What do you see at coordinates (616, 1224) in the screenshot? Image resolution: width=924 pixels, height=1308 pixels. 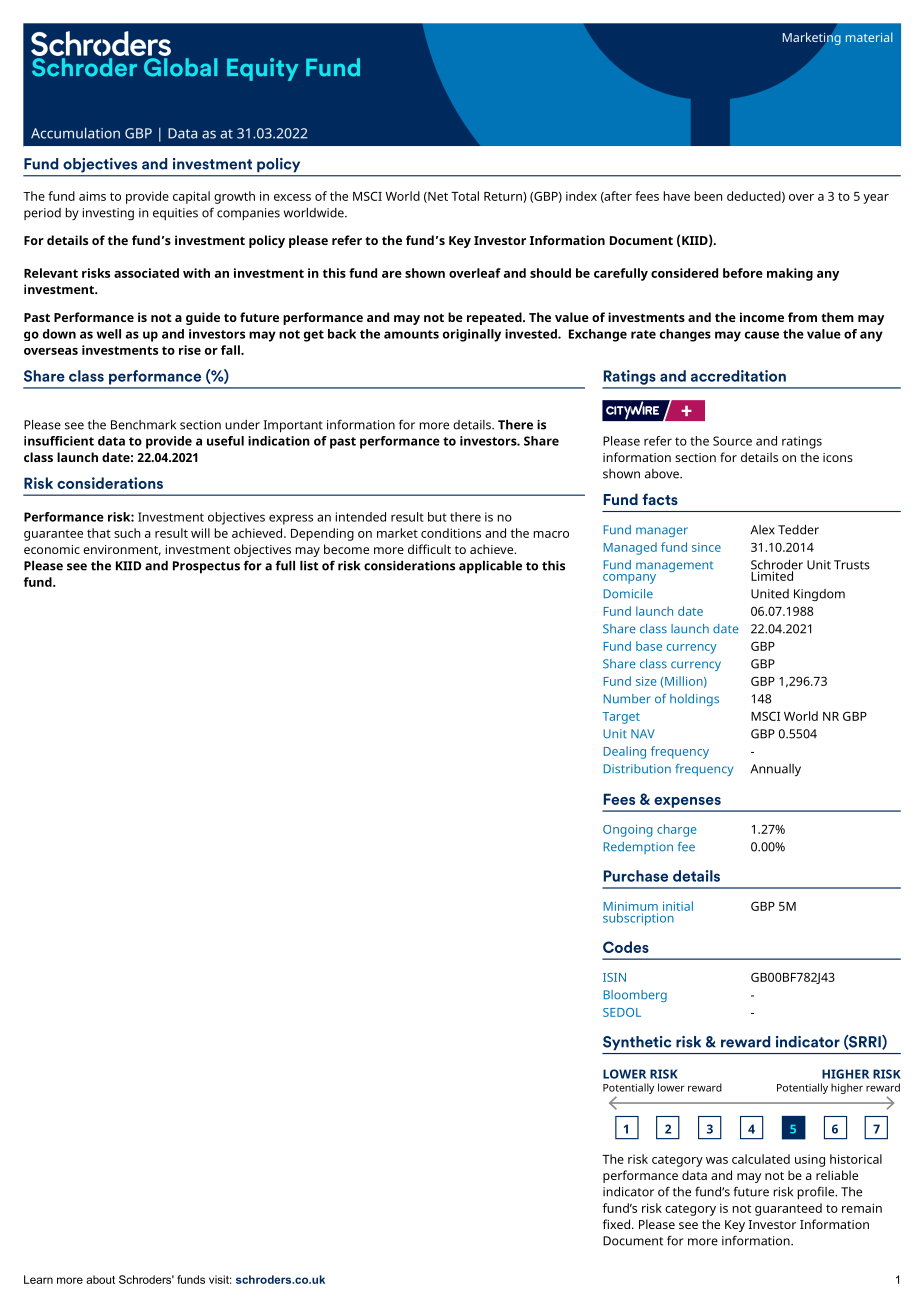 I see `fixed` at bounding box center [616, 1224].
